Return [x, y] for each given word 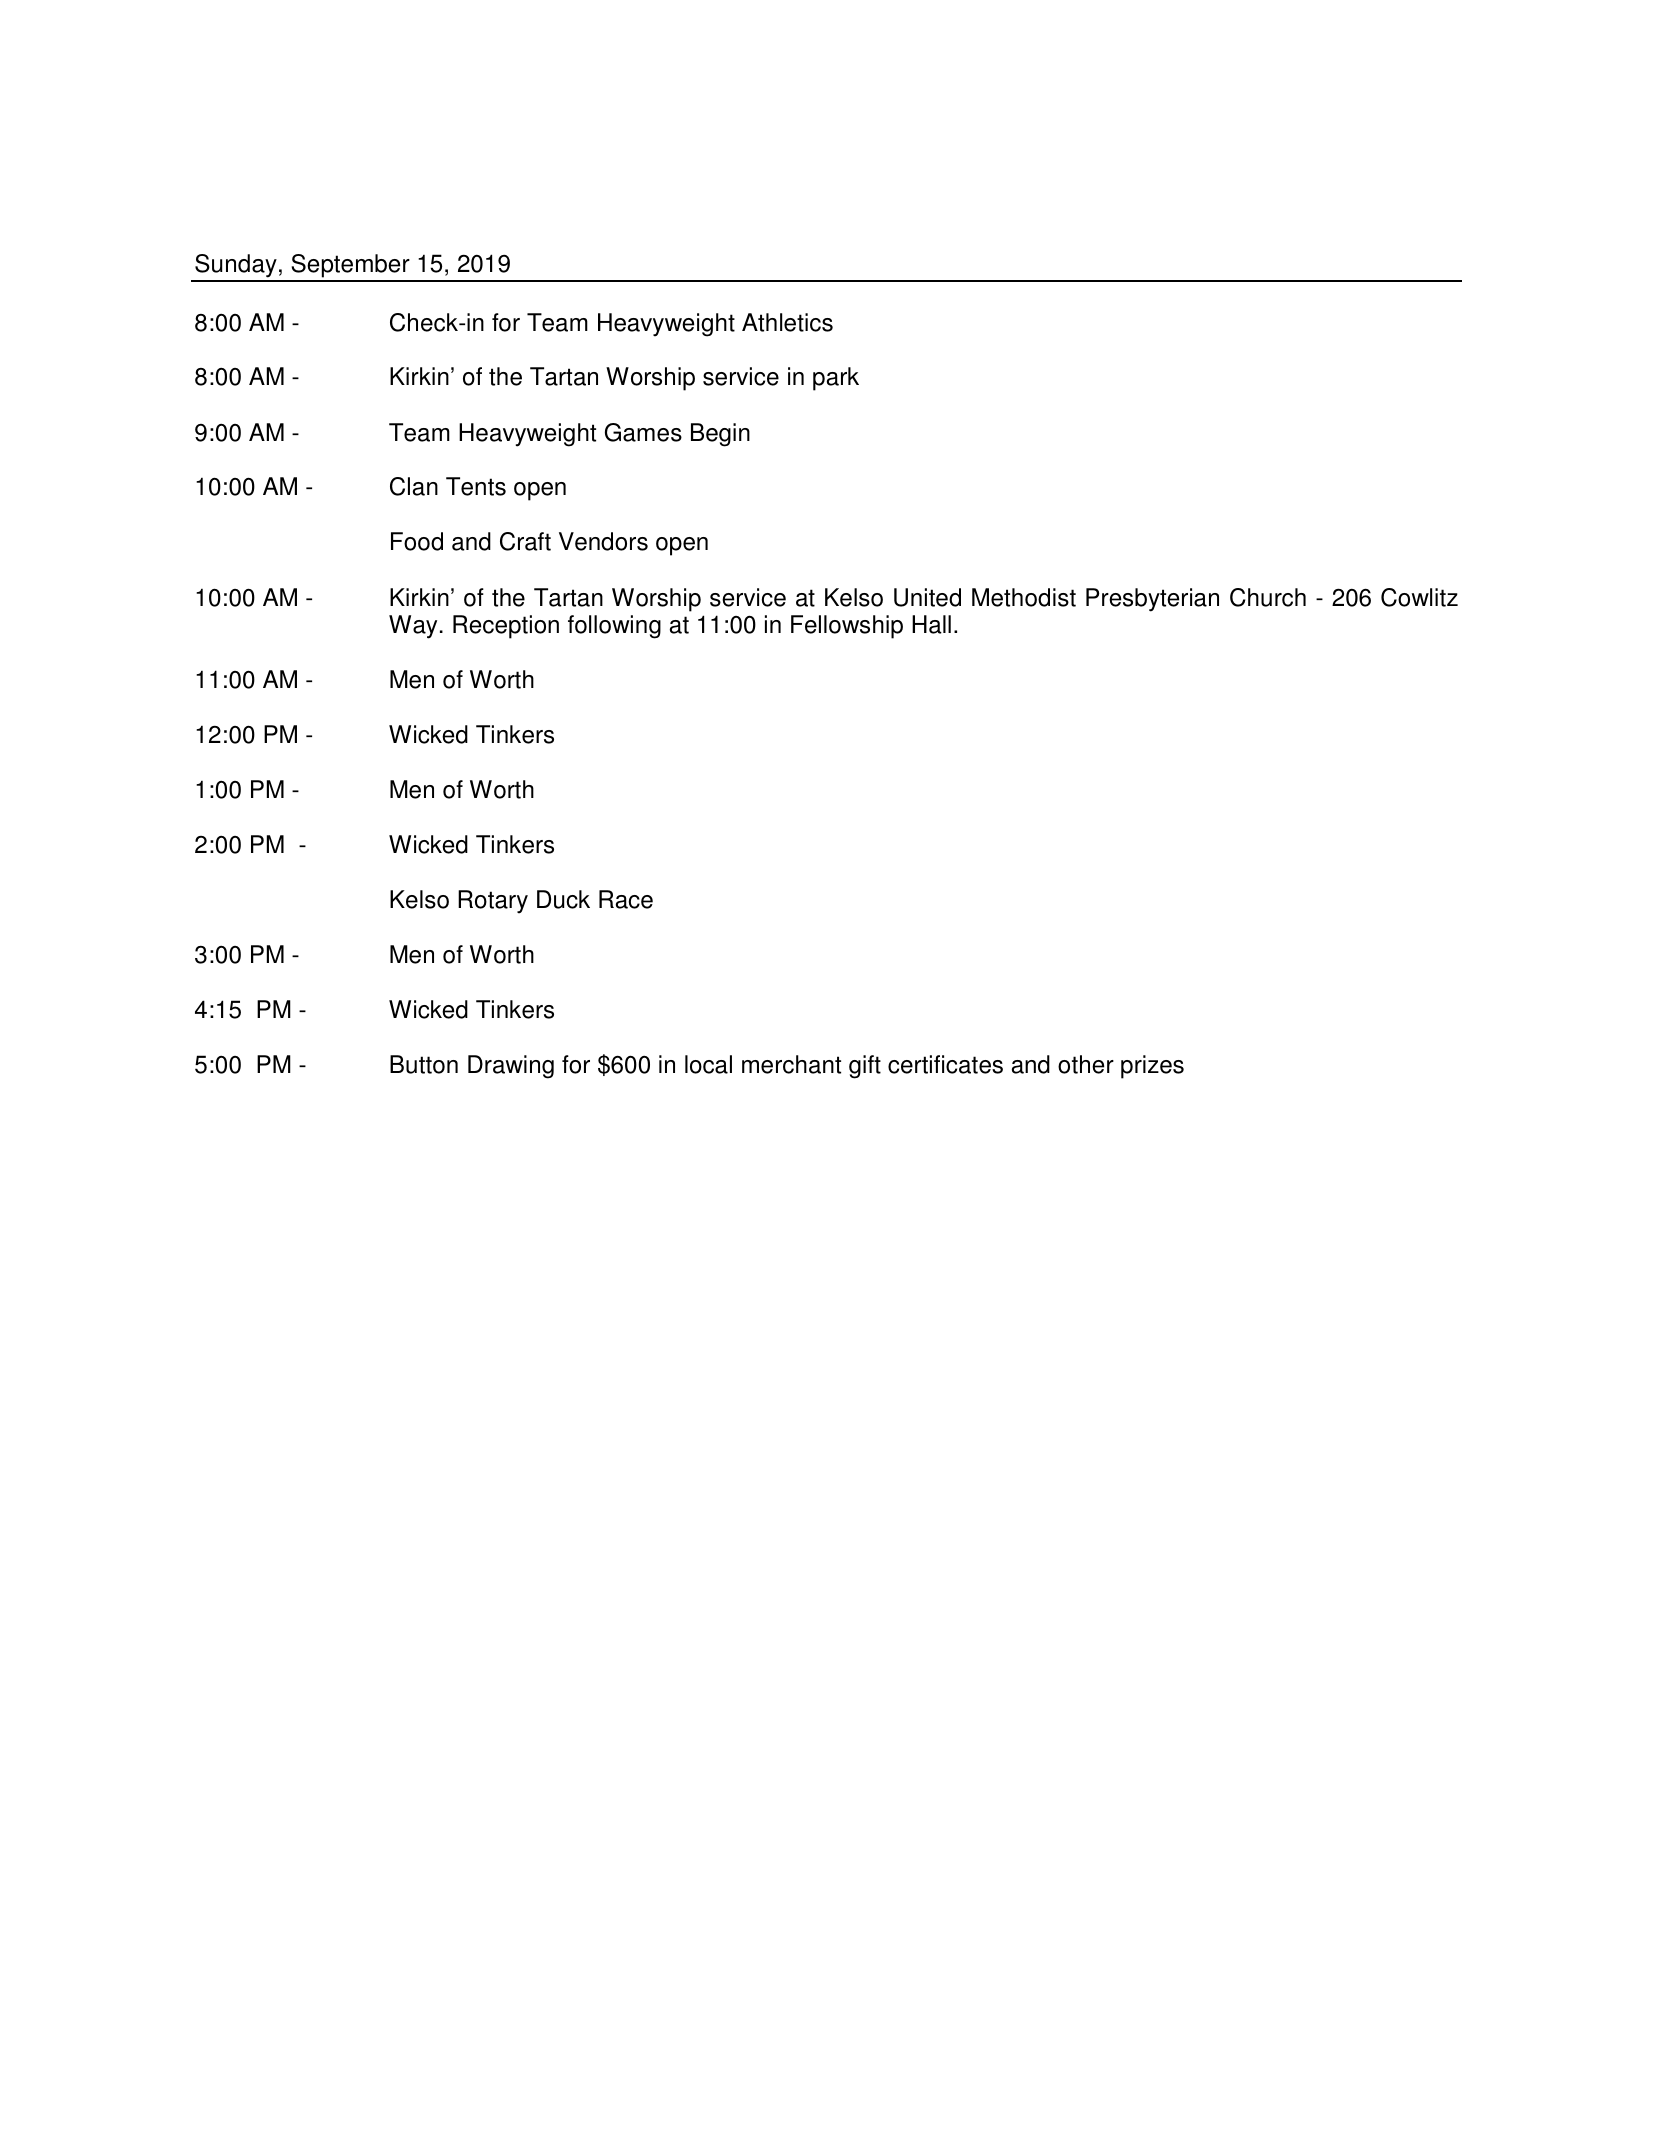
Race [626, 899]
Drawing [511, 1067]
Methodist [1024, 597]
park [836, 379]
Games [643, 432]
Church [1268, 597]
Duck [563, 899]
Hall [931, 624]
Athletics [787, 322]
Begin [720, 435]
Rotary [493, 902]
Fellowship [847, 627]
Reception [506, 627]
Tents [476, 486]
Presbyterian [1152, 600]
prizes [1152, 1067]
